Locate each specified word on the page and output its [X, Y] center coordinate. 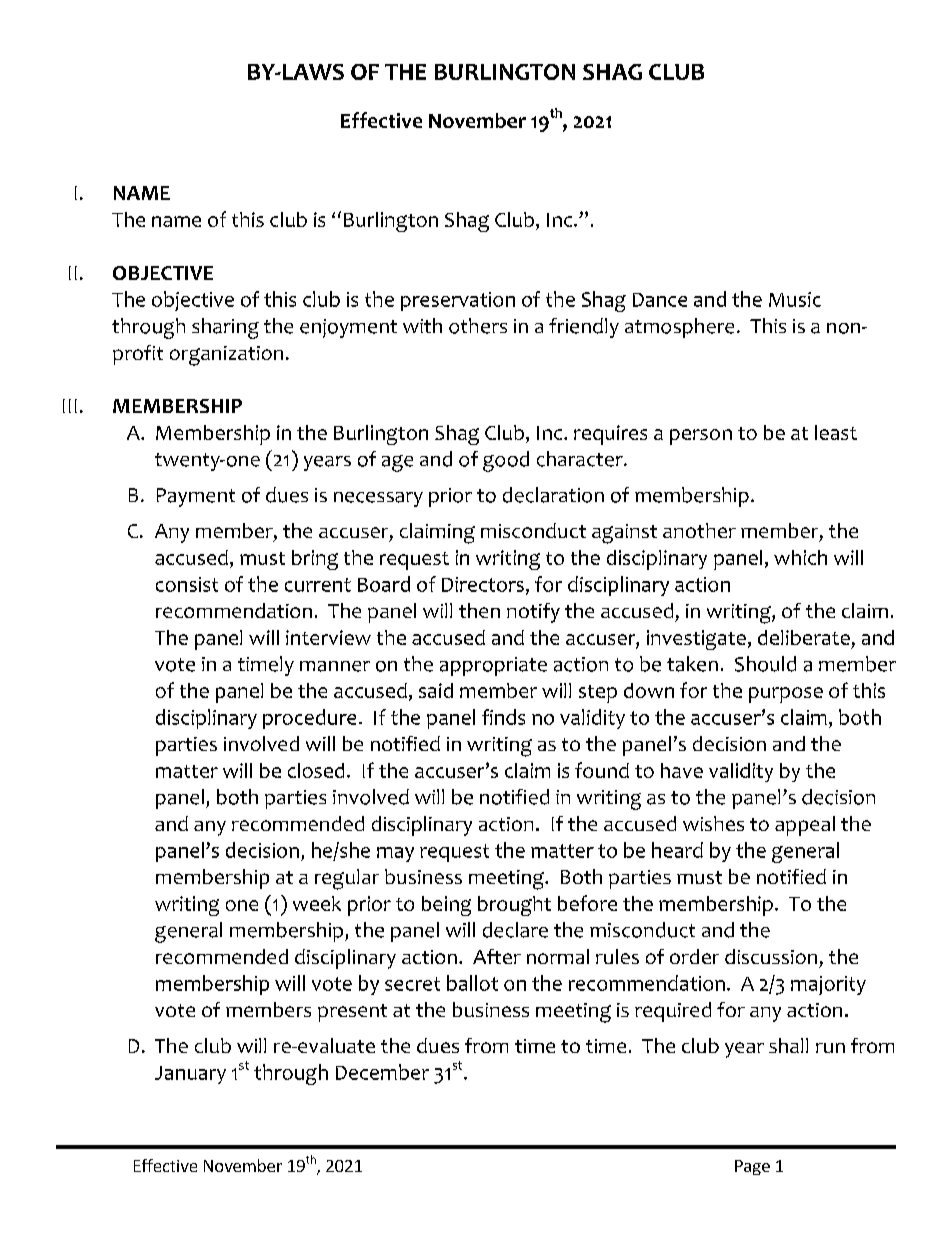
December [382, 1072]
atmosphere [679, 328]
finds [503, 717]
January [190, 1075]
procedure [309, 719]
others [478, 326]
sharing [225, 328]
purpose [786, 695]
